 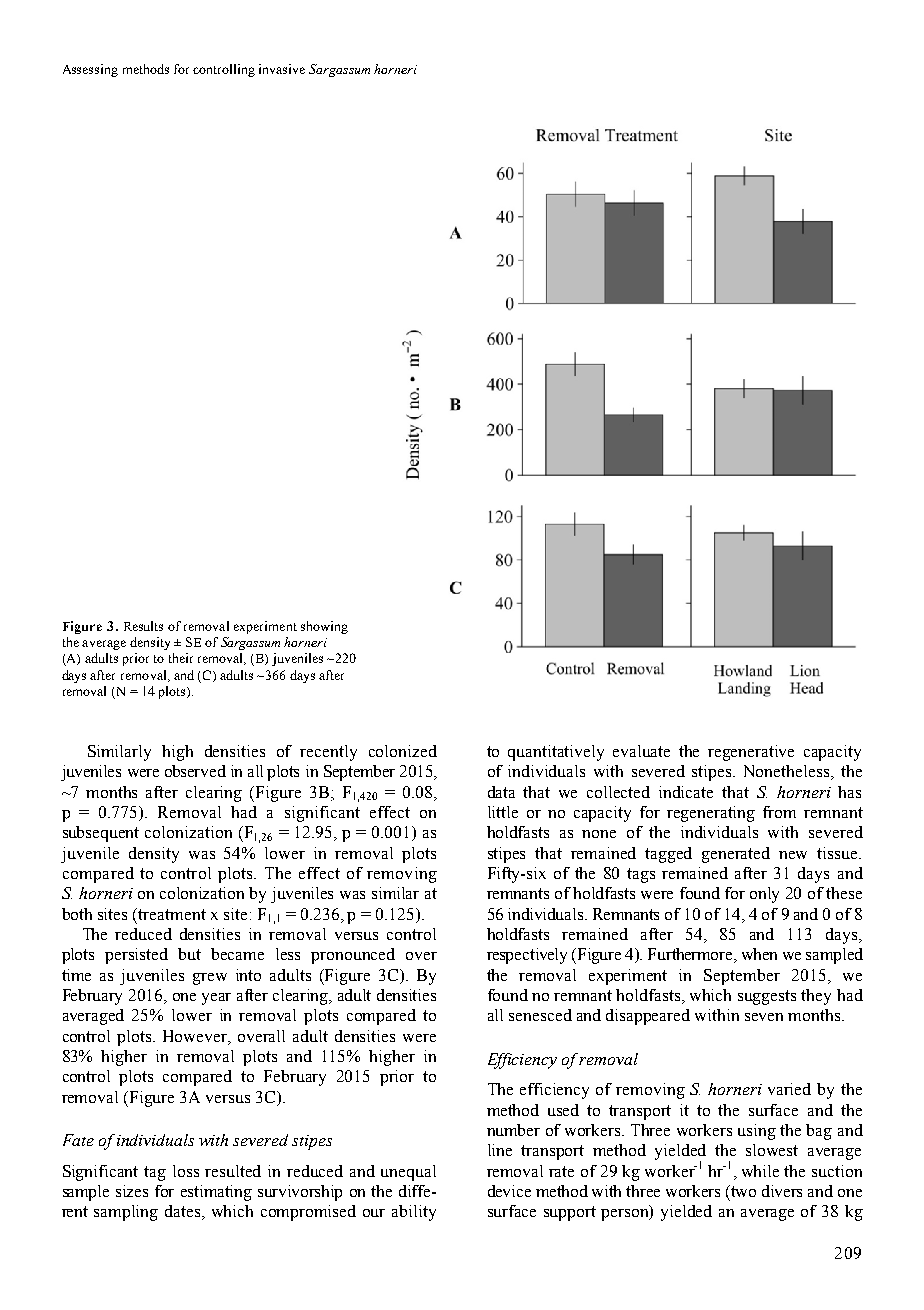 I want to click on Results, so click(x=143, y=626).
